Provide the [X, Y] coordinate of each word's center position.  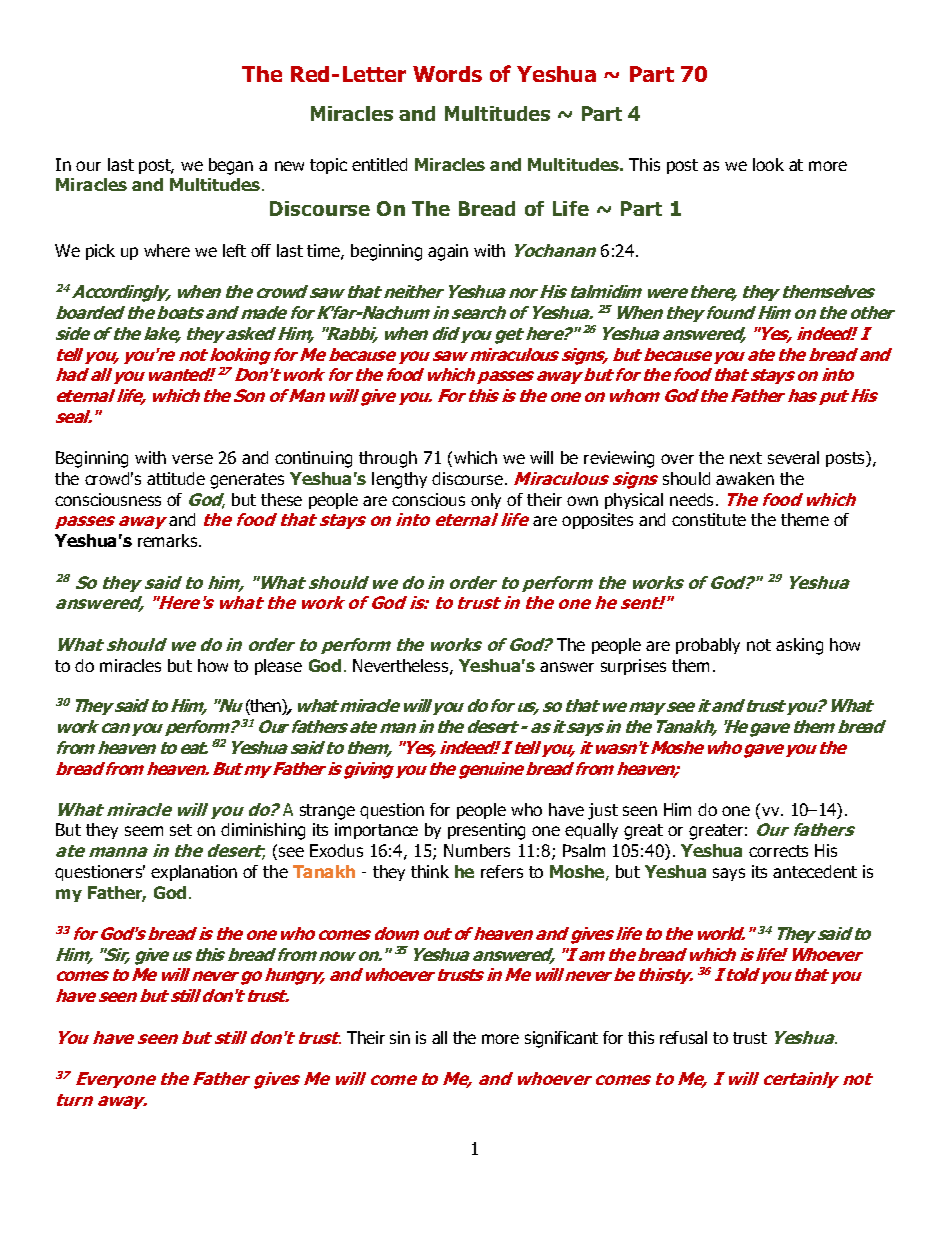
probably [708, 646]
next [746, 458]
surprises [633, 667]
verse [192, 459]
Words [447, 74]
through [388, 459]
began [231, 166]
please [278, 667]
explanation [194, 873]
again [448, 252]
